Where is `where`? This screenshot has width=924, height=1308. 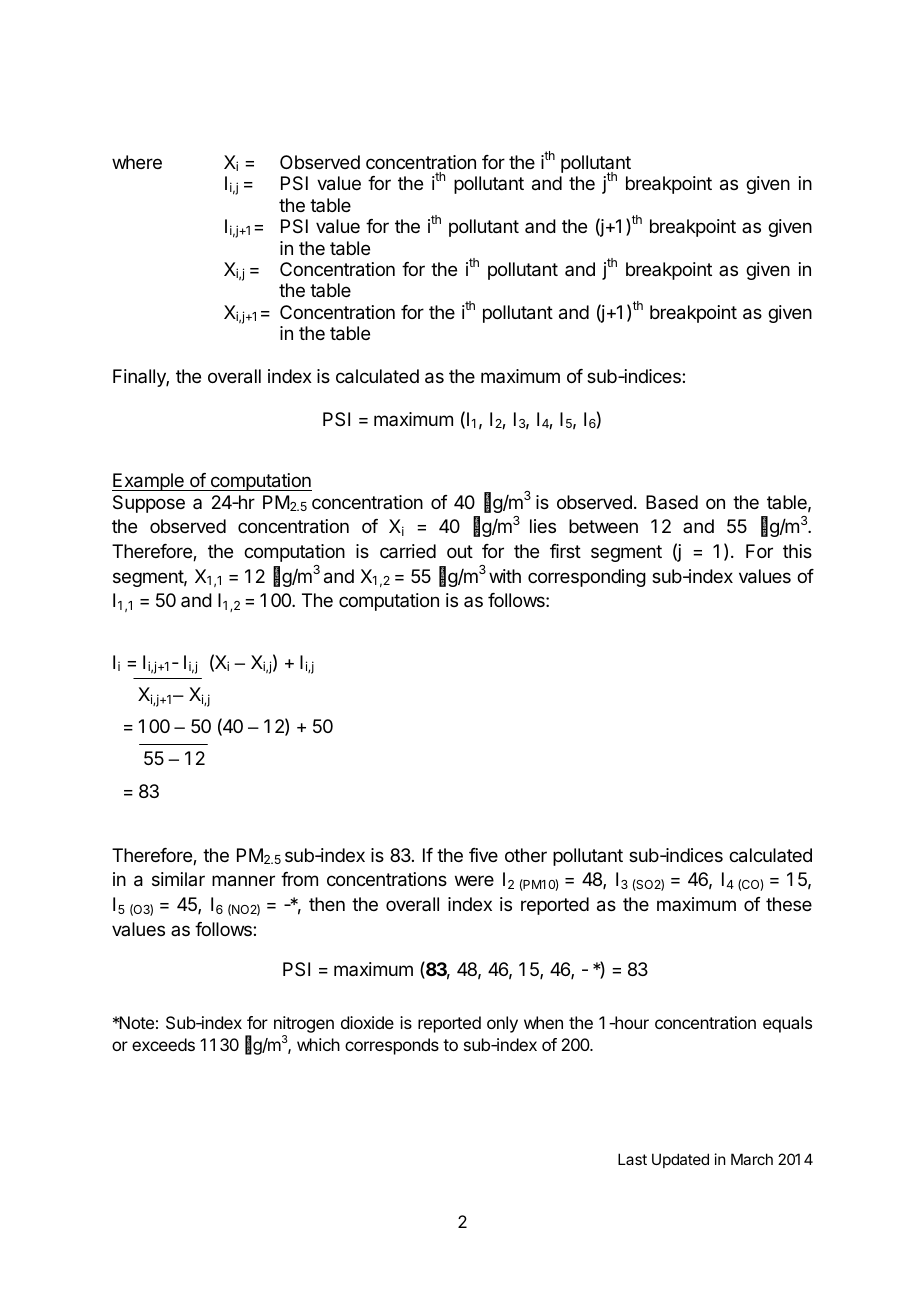
where is located at coordinates (137, 162).
